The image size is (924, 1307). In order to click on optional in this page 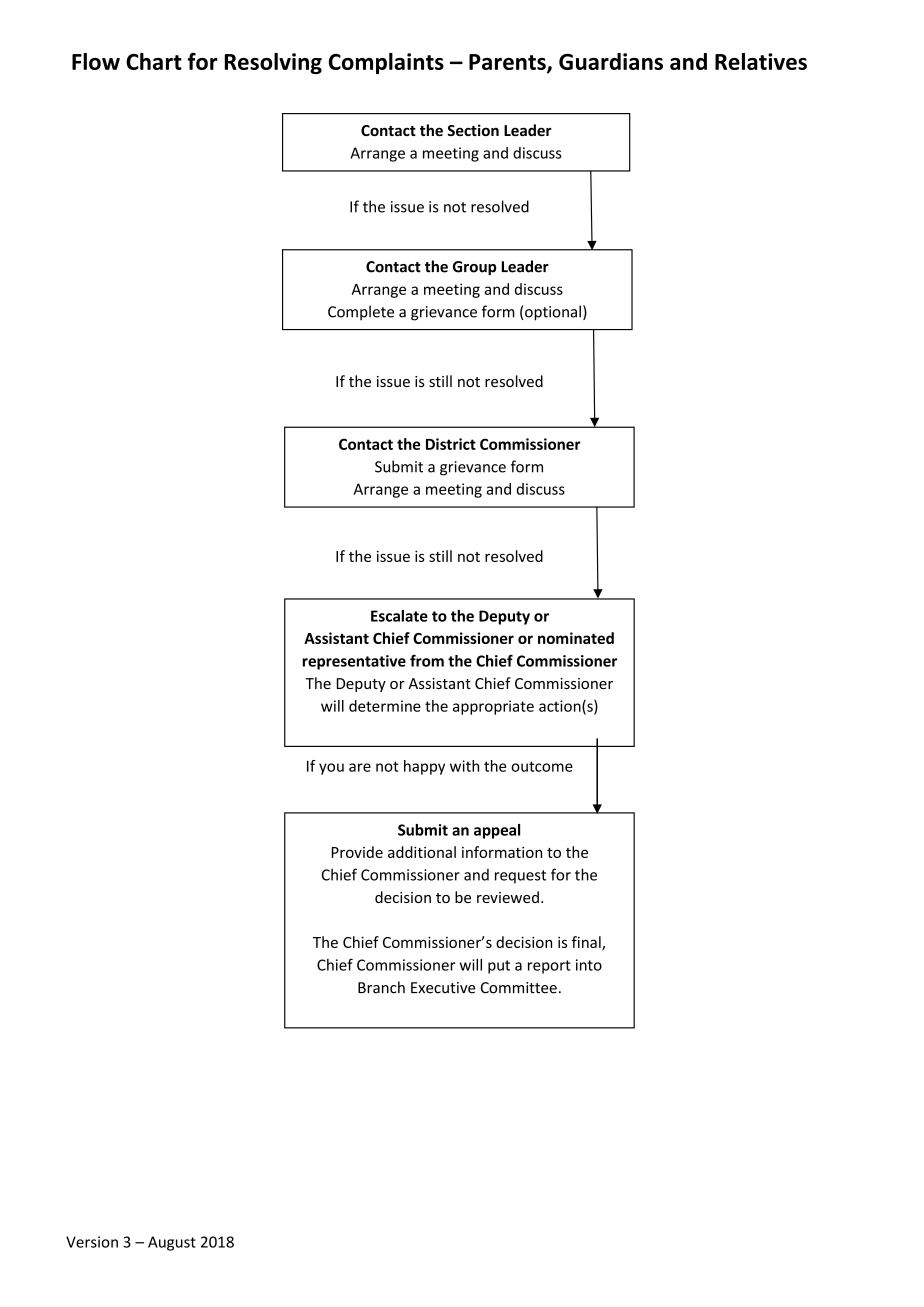, I will do `click(553, 313)`.
